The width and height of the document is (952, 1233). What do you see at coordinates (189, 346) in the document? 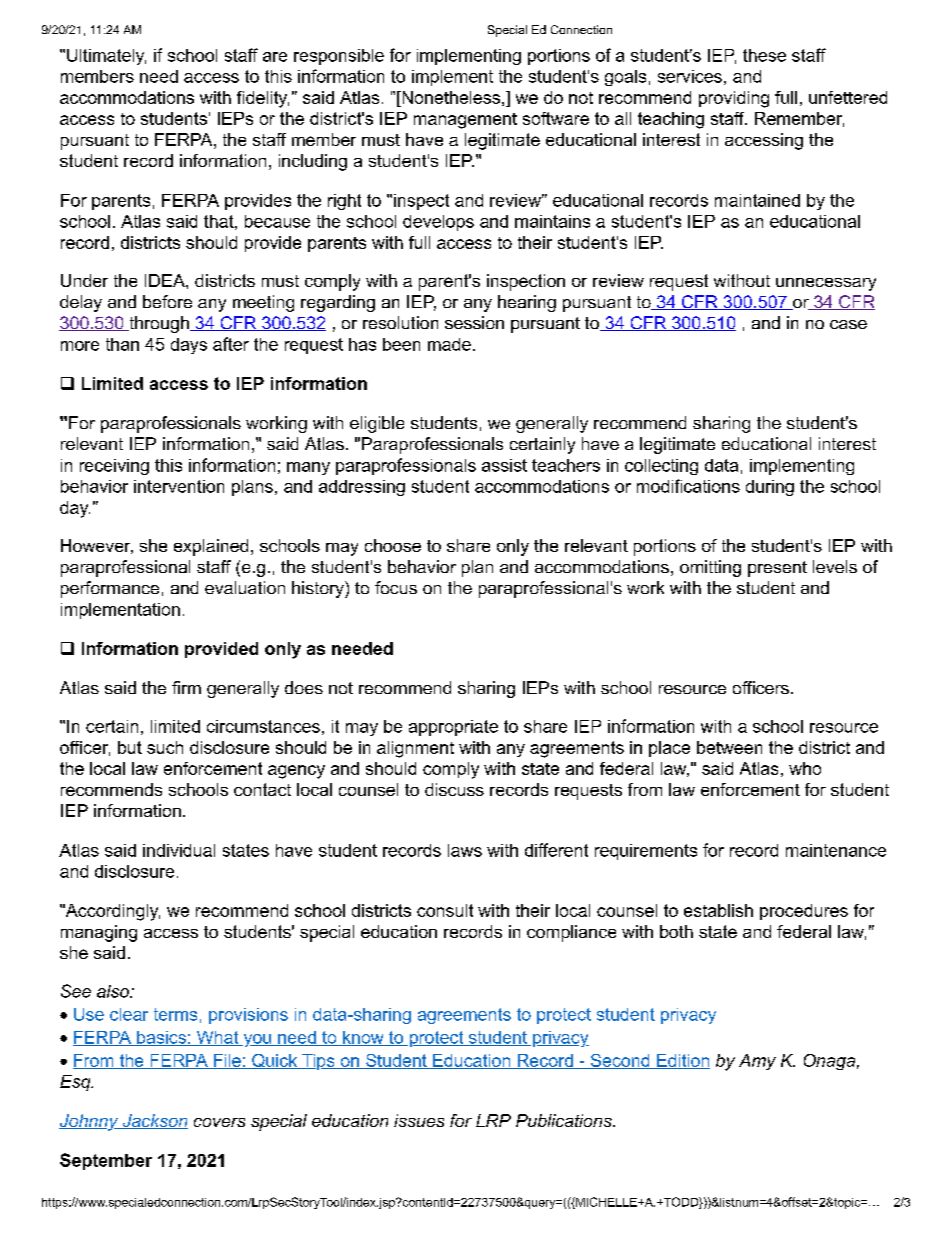
I see `days` at bounding box center [189, 346].
